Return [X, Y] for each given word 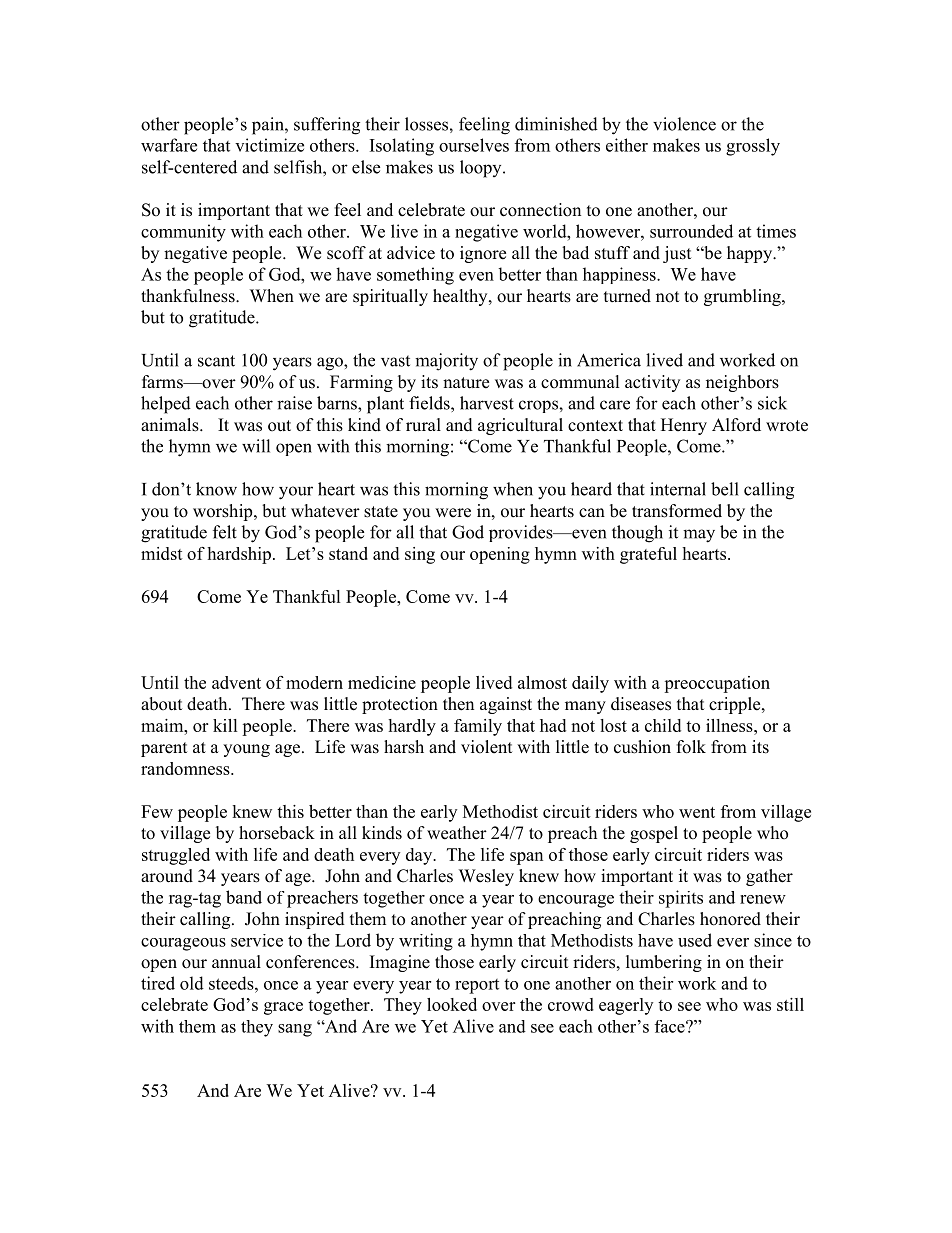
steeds [232, 983]
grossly [753, 147]
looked [452, 1004]
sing [420, 555]
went [697, 812]
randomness [186, 768]
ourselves [474, 145]
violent [486, 747]
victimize [269, 145]
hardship [239, 555]
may [699, 536]
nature [466, 383]
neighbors [742, 383]
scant [216, 361]
